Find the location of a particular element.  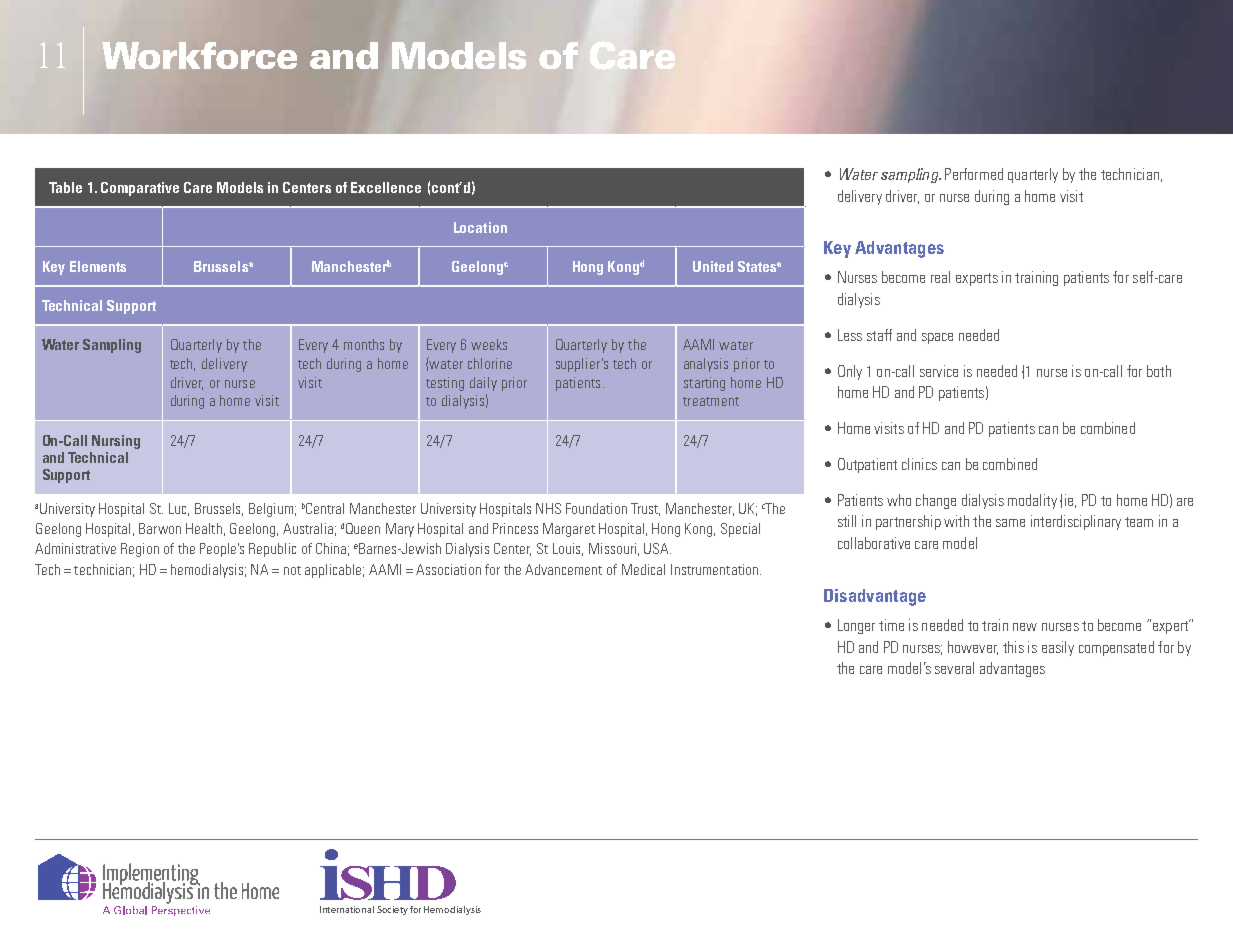

not is located at coordinates (292, 570).
